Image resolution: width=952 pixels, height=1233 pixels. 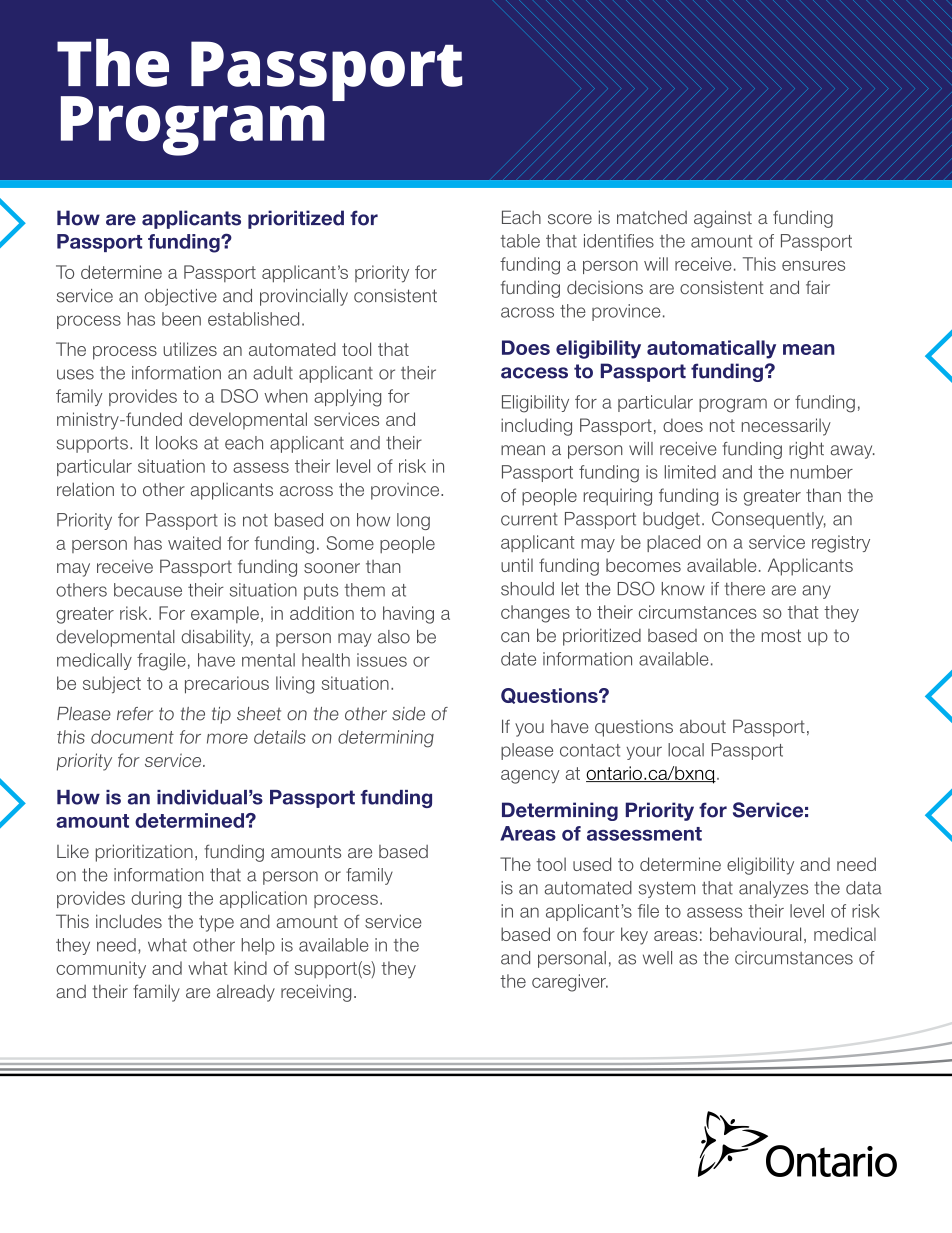 What do you see at coordinates (413, 521) in the page?
I see `long` at bounding box center [413, 521].
